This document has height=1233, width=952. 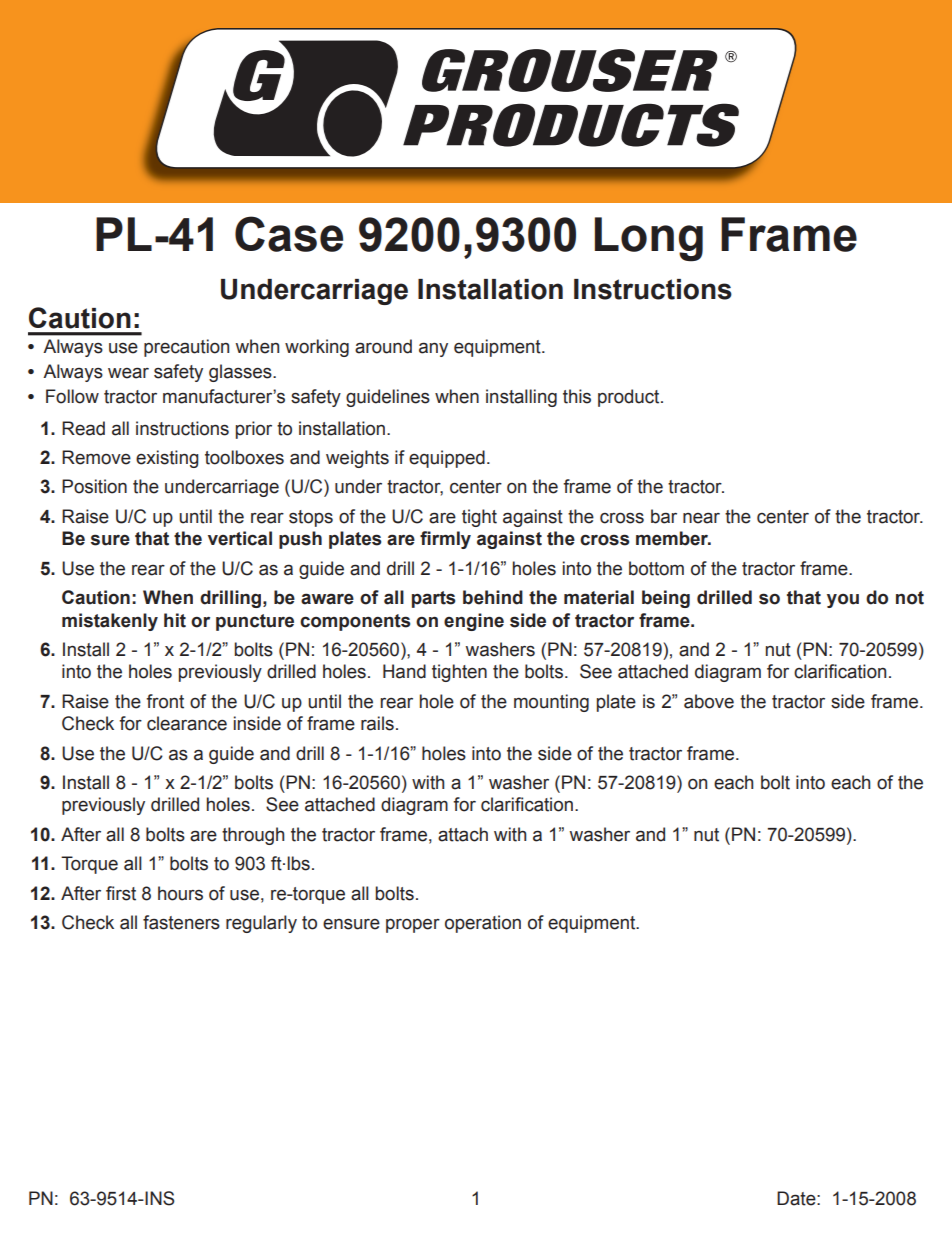 I want to click on this, so click(x=577, y=396).
